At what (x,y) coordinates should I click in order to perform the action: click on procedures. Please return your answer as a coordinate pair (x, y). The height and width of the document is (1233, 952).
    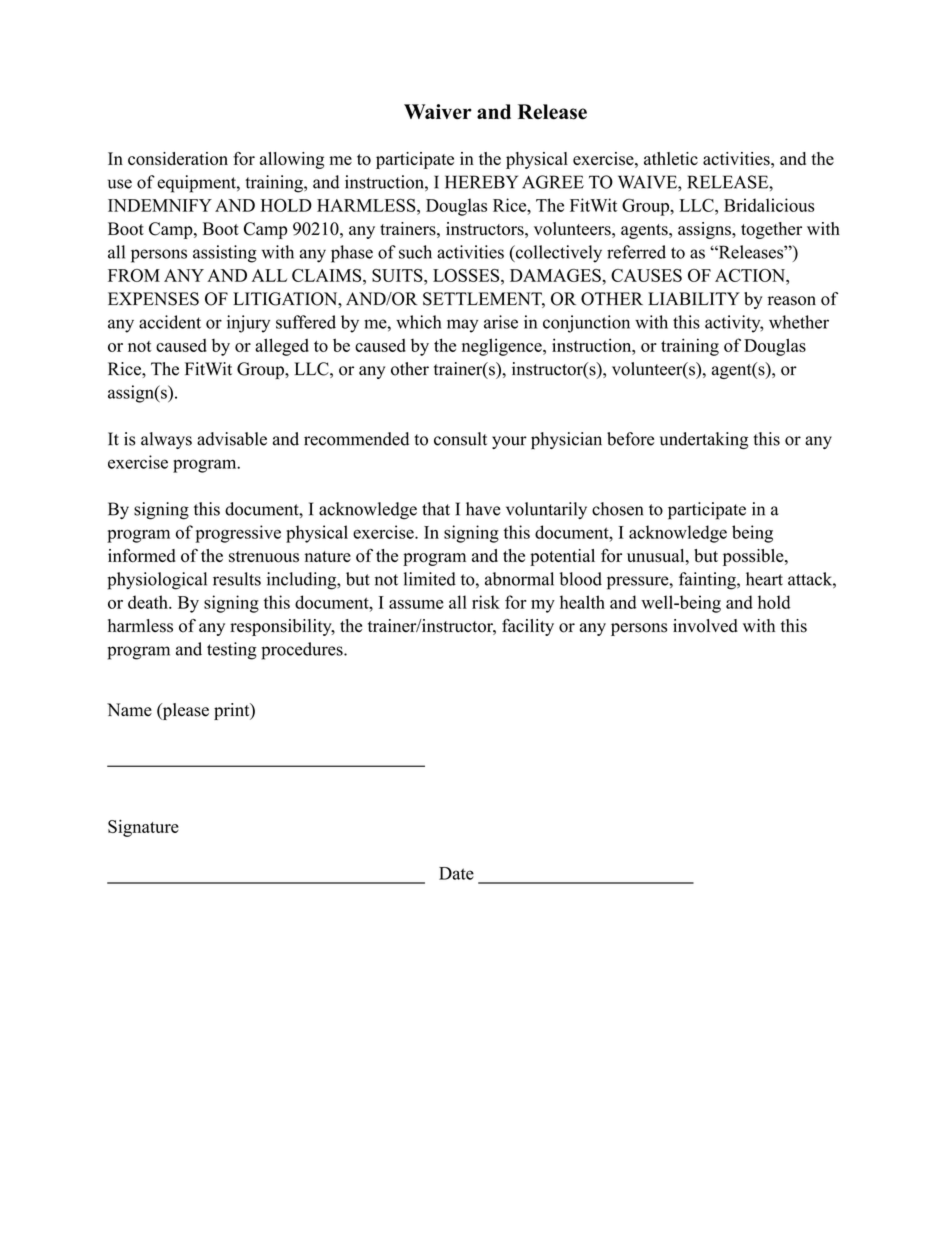
    Looking at the image, I should click on (303, 651).
